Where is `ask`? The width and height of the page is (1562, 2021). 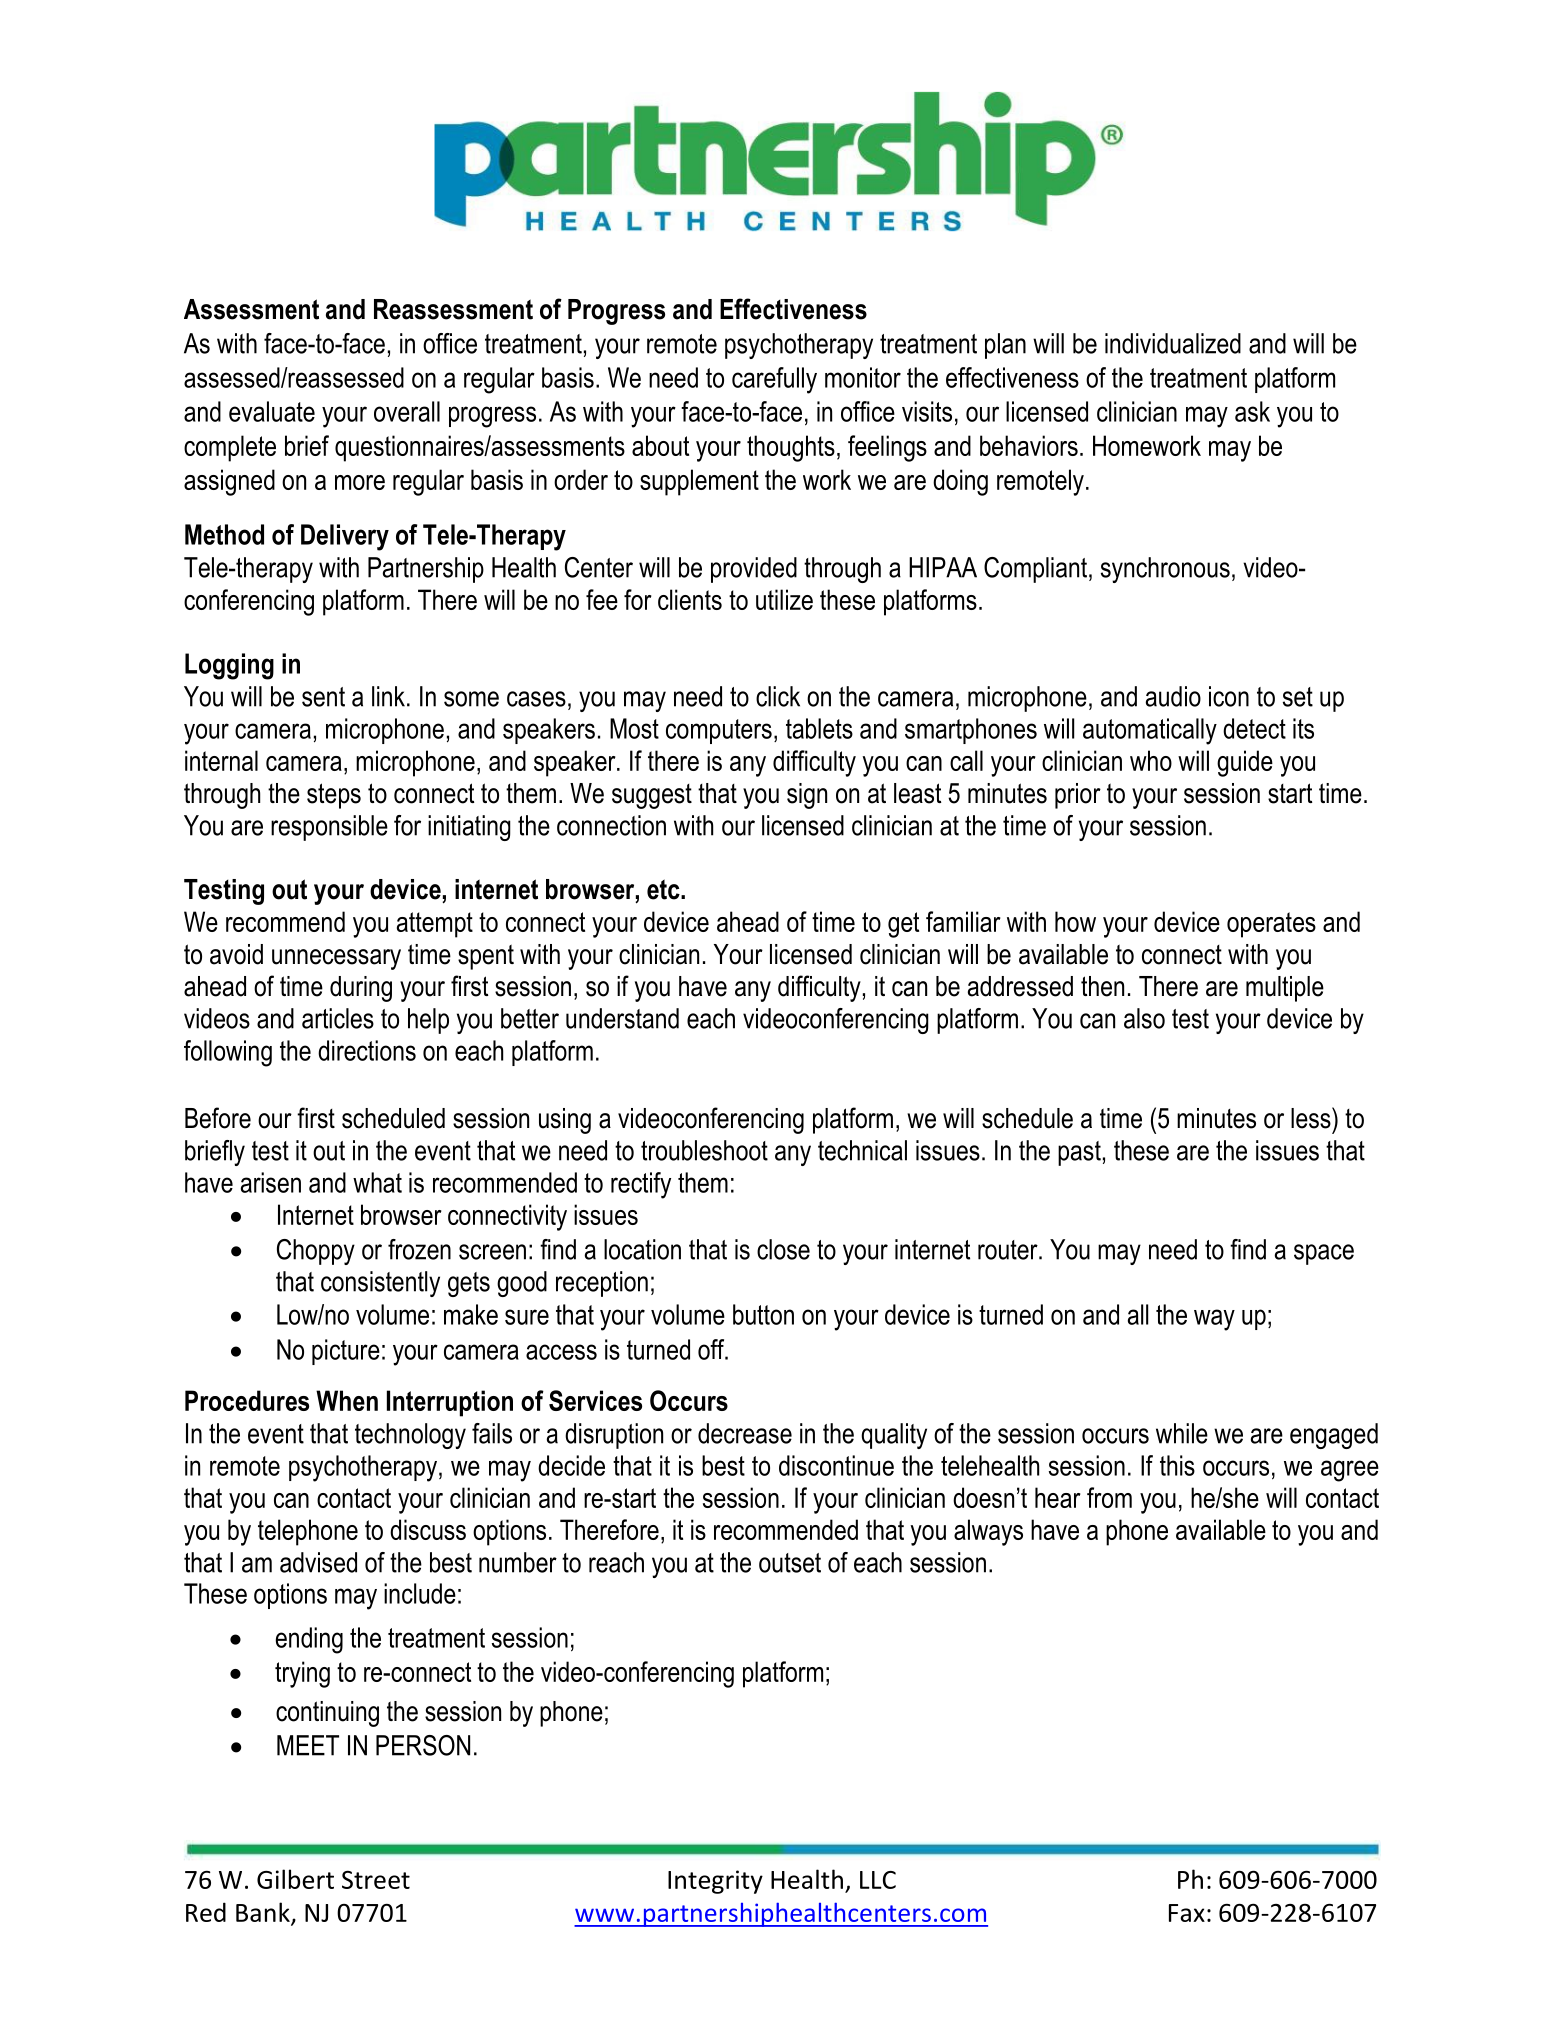 ask is located at coordinates (1252, 411).
